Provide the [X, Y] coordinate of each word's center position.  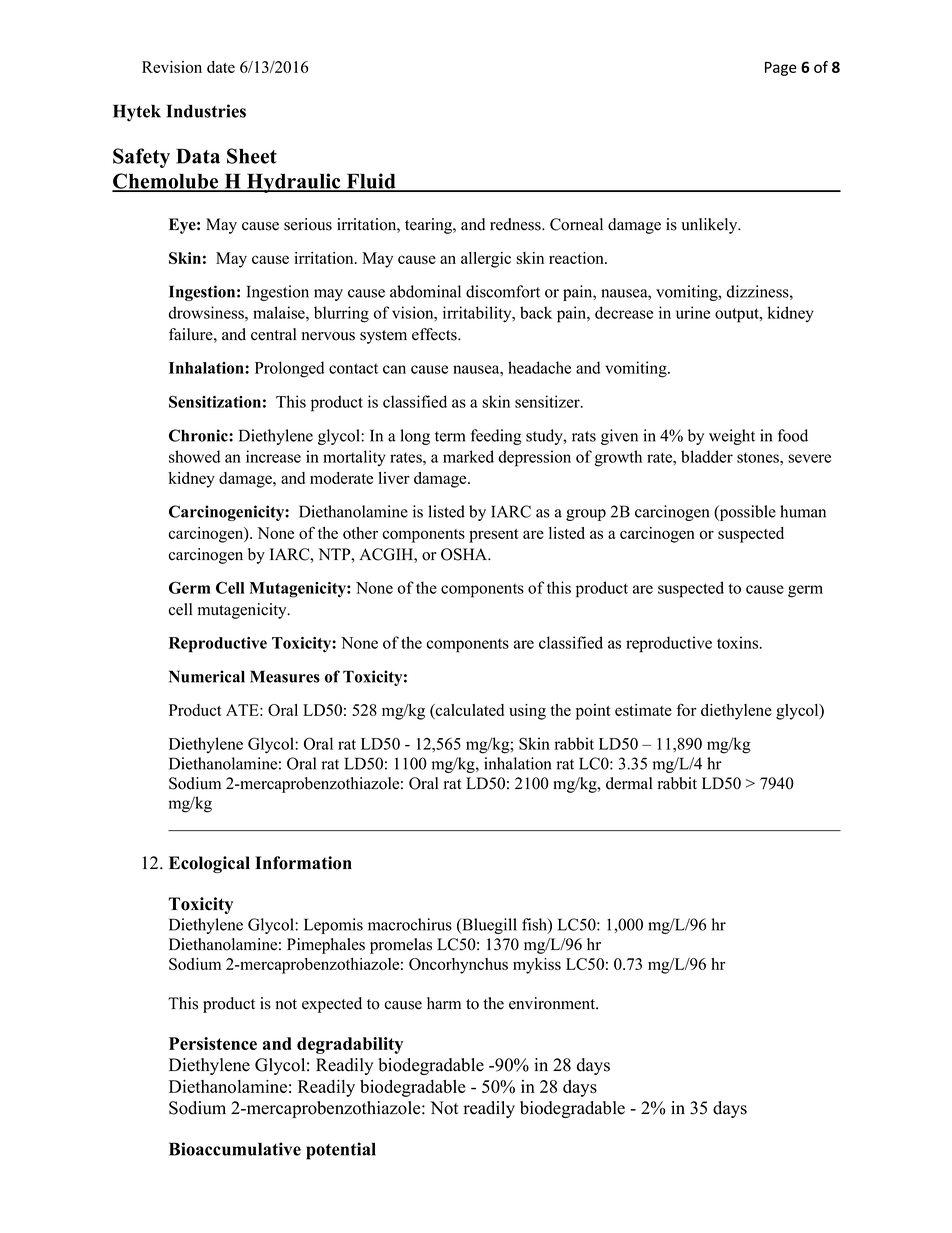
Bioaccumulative [235, 1149]
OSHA [465, 554]
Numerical [207, 676]
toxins [739, 642]
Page [781, 69]
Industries [206, 111]
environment [553, 1003]
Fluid [371, 182]
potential [341, 1151]
